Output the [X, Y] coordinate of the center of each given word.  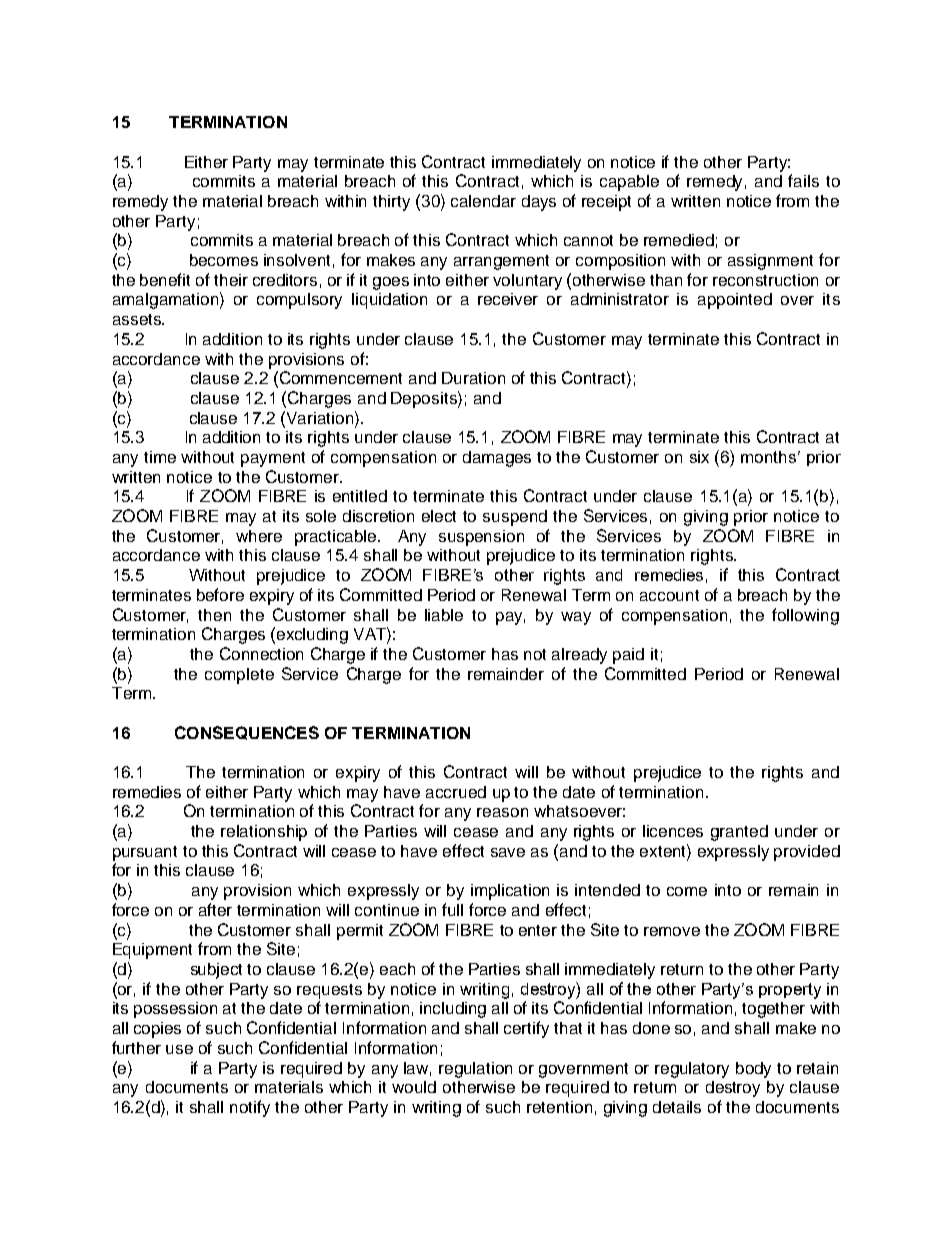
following [805, 616]
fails [803, 180]
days [539, 203]
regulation [475, 1070]
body [753, 1070]
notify [250, 1108]
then [214, 615]
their [231, 280]
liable [444, 615]
